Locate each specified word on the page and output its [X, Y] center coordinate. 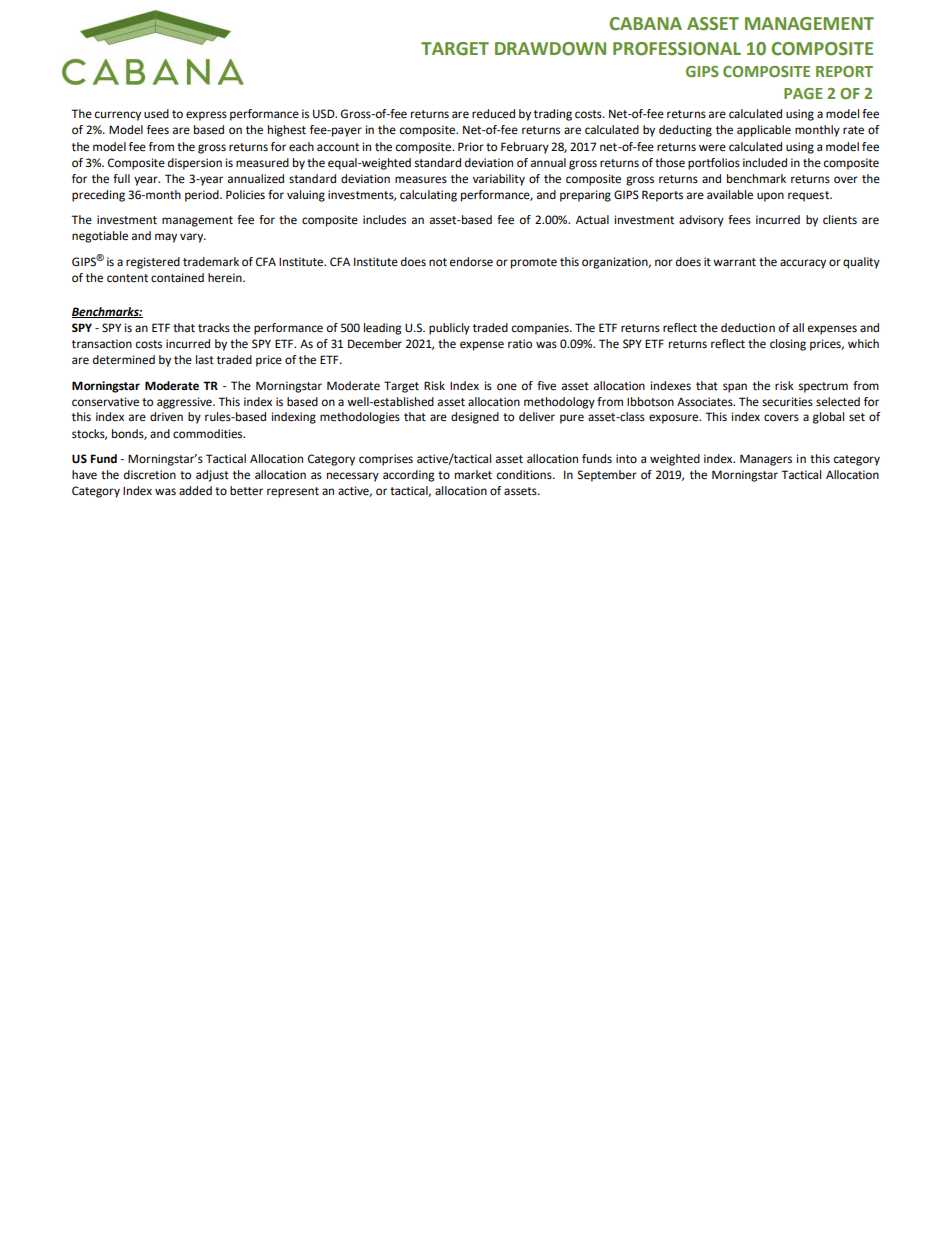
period [203, 196]
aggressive [185, 403]
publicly [449, 329]
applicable [764, 131]
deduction [748, 328]
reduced [493, 114]
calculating [428, 196]
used [156, 114]
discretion [150, 475]
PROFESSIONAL [677, 49]
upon [770, 197]
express [206, 116]
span [735, 388]
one [507, 387]
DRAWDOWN [550, 49]
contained [177, 278]
